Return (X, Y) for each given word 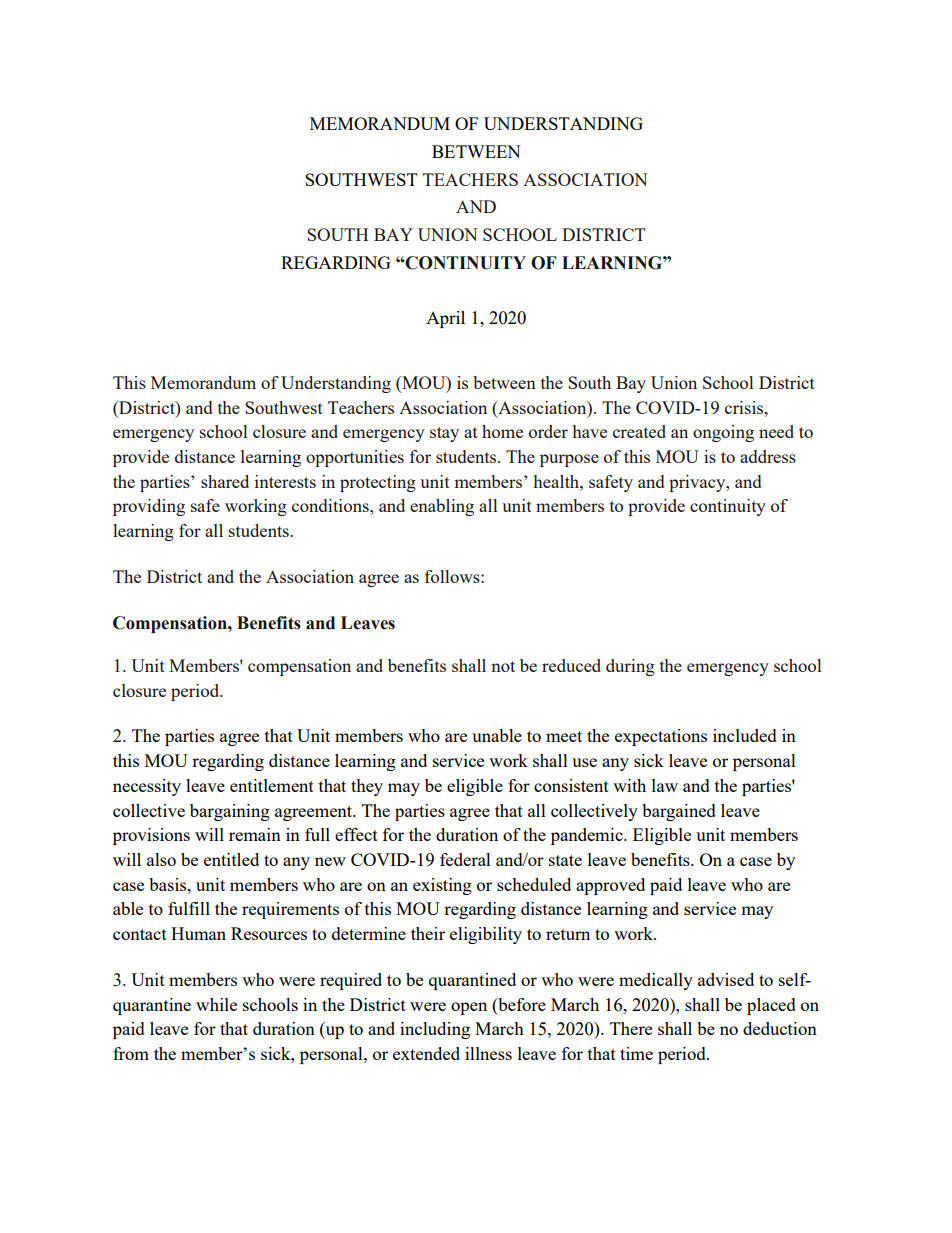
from (131, 1053)
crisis (745, 407)
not (503, 666)
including (435, 1030)
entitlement (272, 785)
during (630, 667)
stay (444, 434)
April (445, 319)
